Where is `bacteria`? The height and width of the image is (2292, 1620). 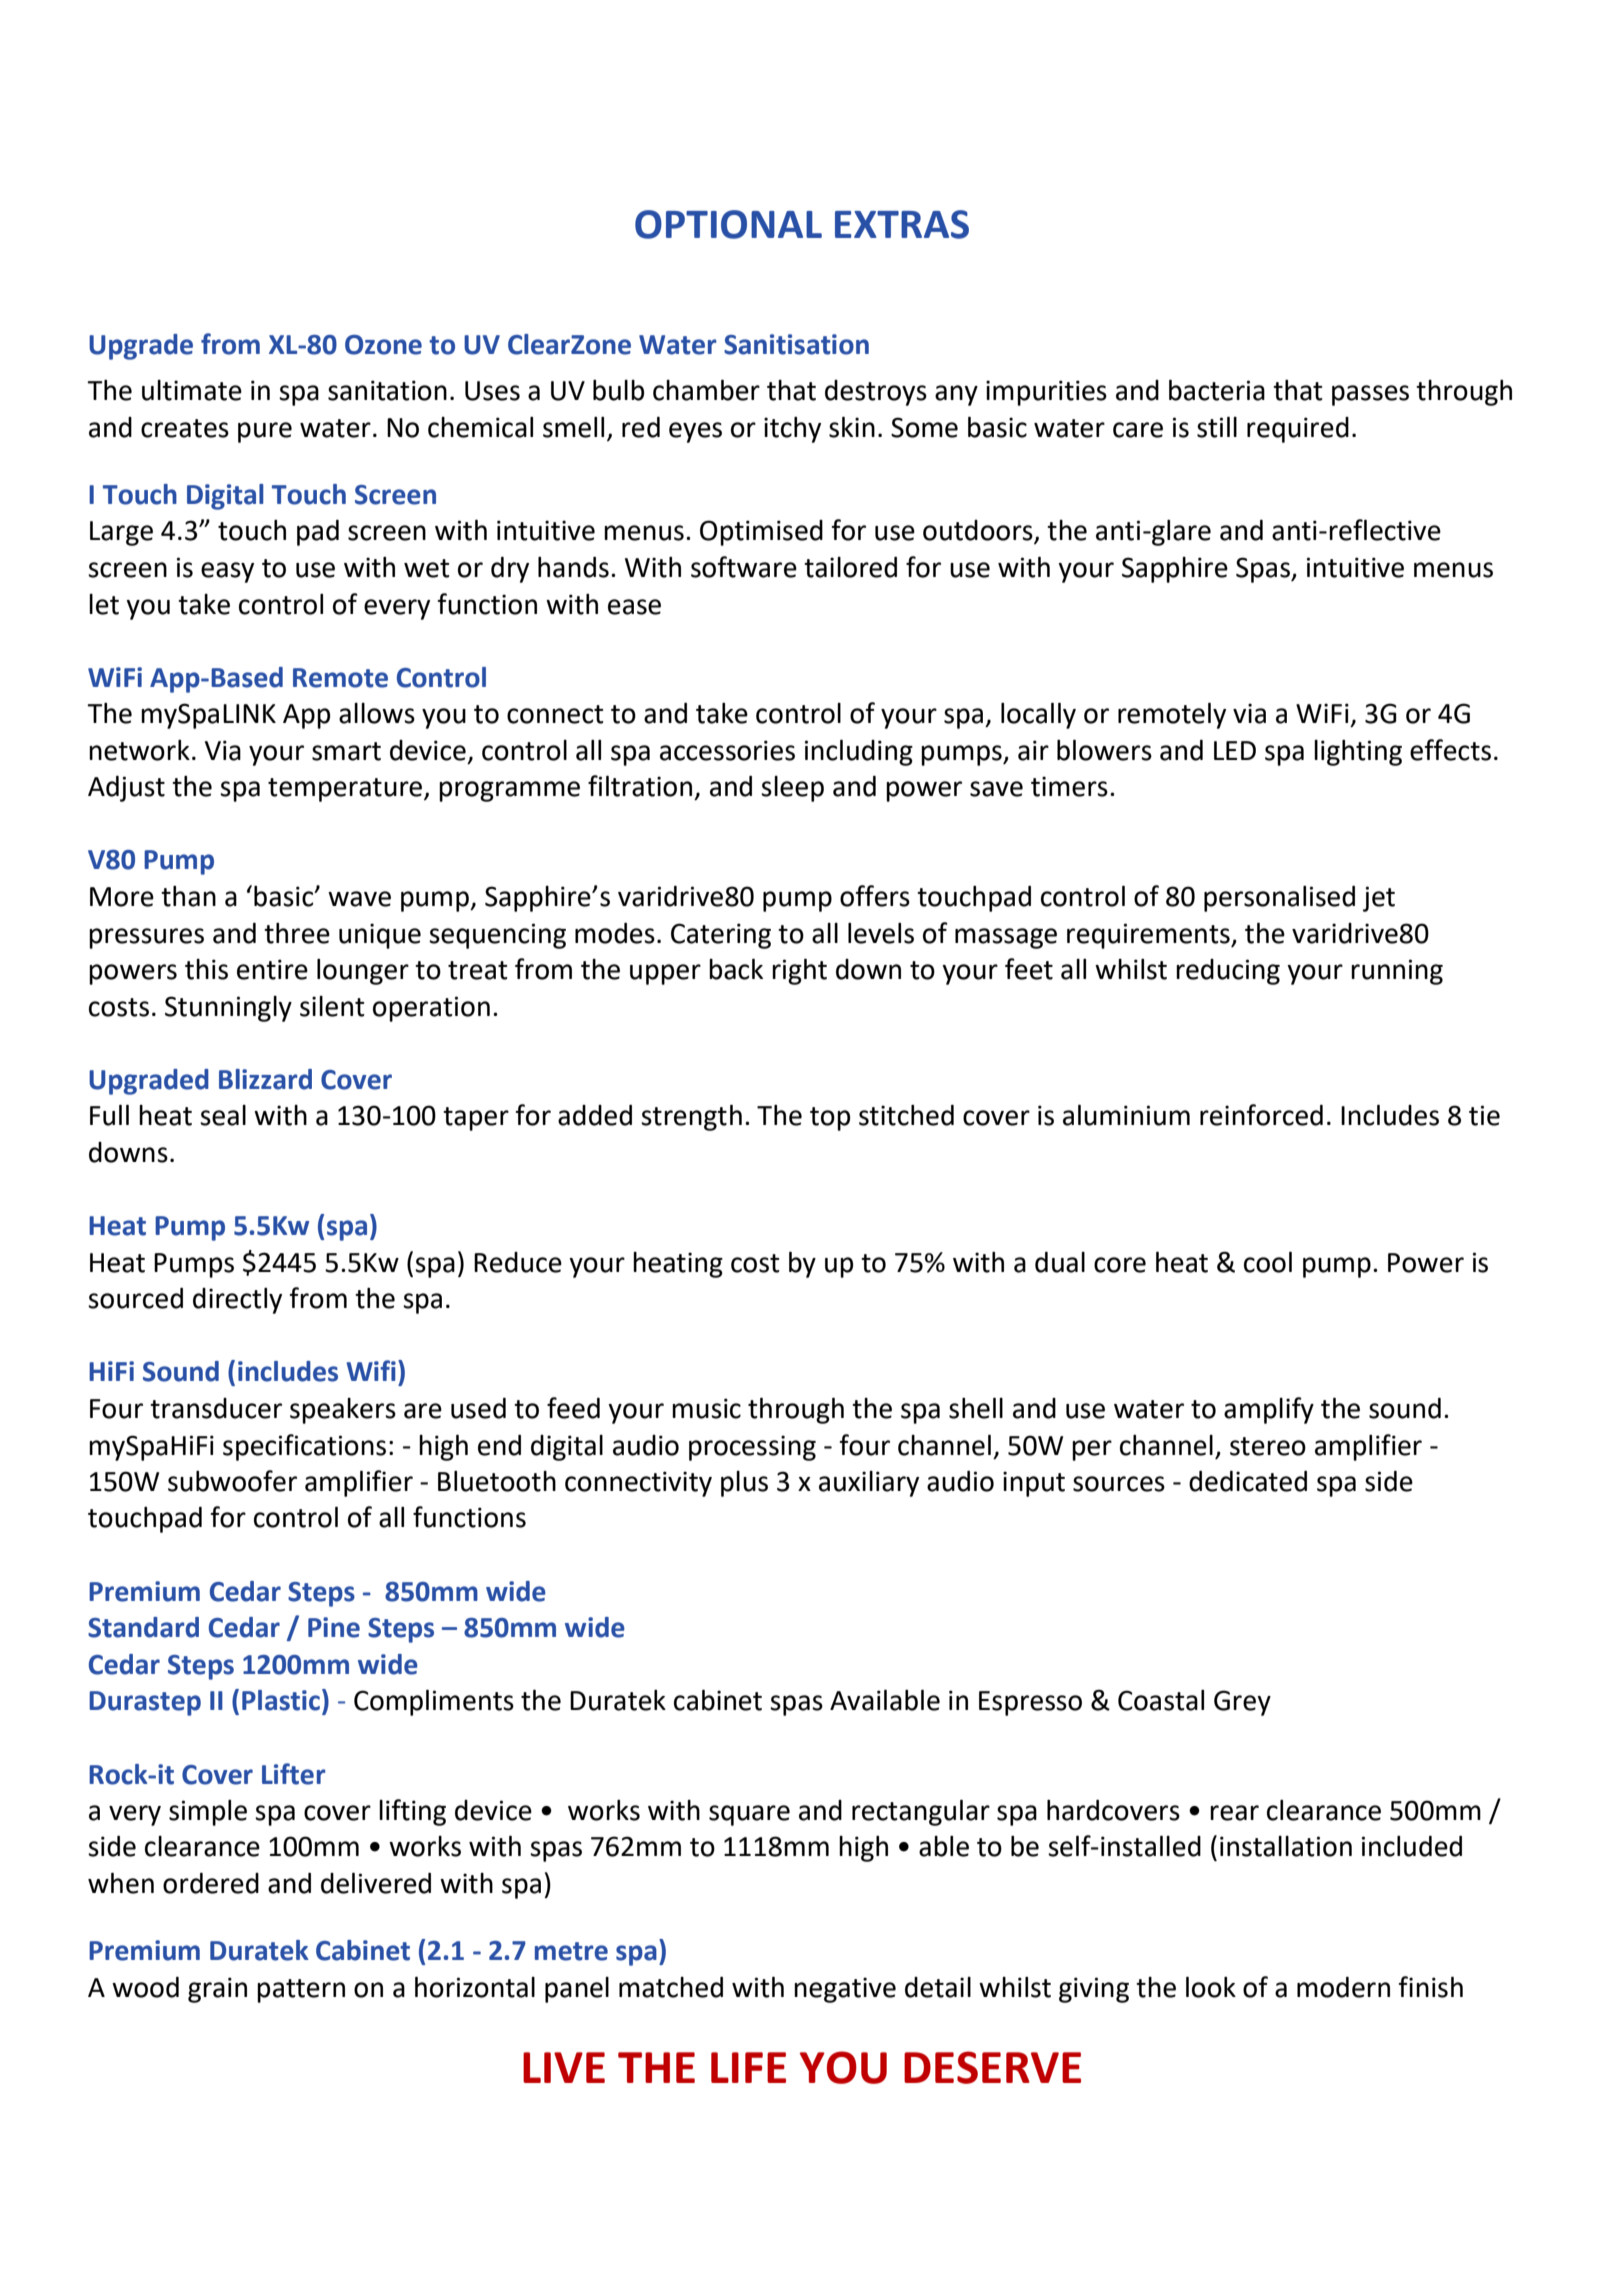 bacteria is located at coordinates (1217, 390).
